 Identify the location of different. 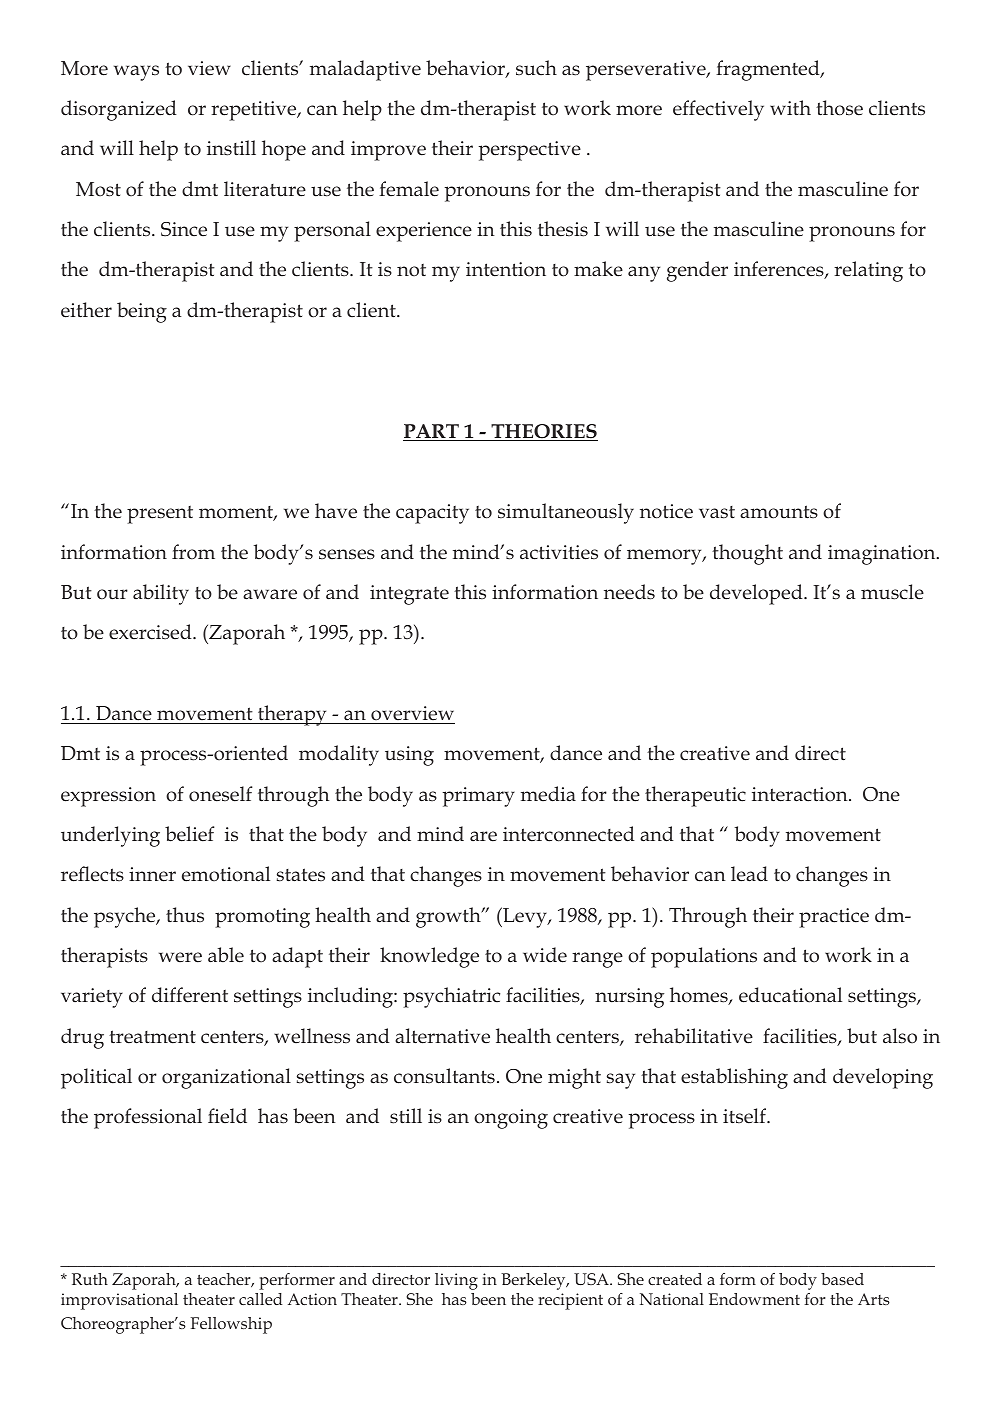
(190, 995).
